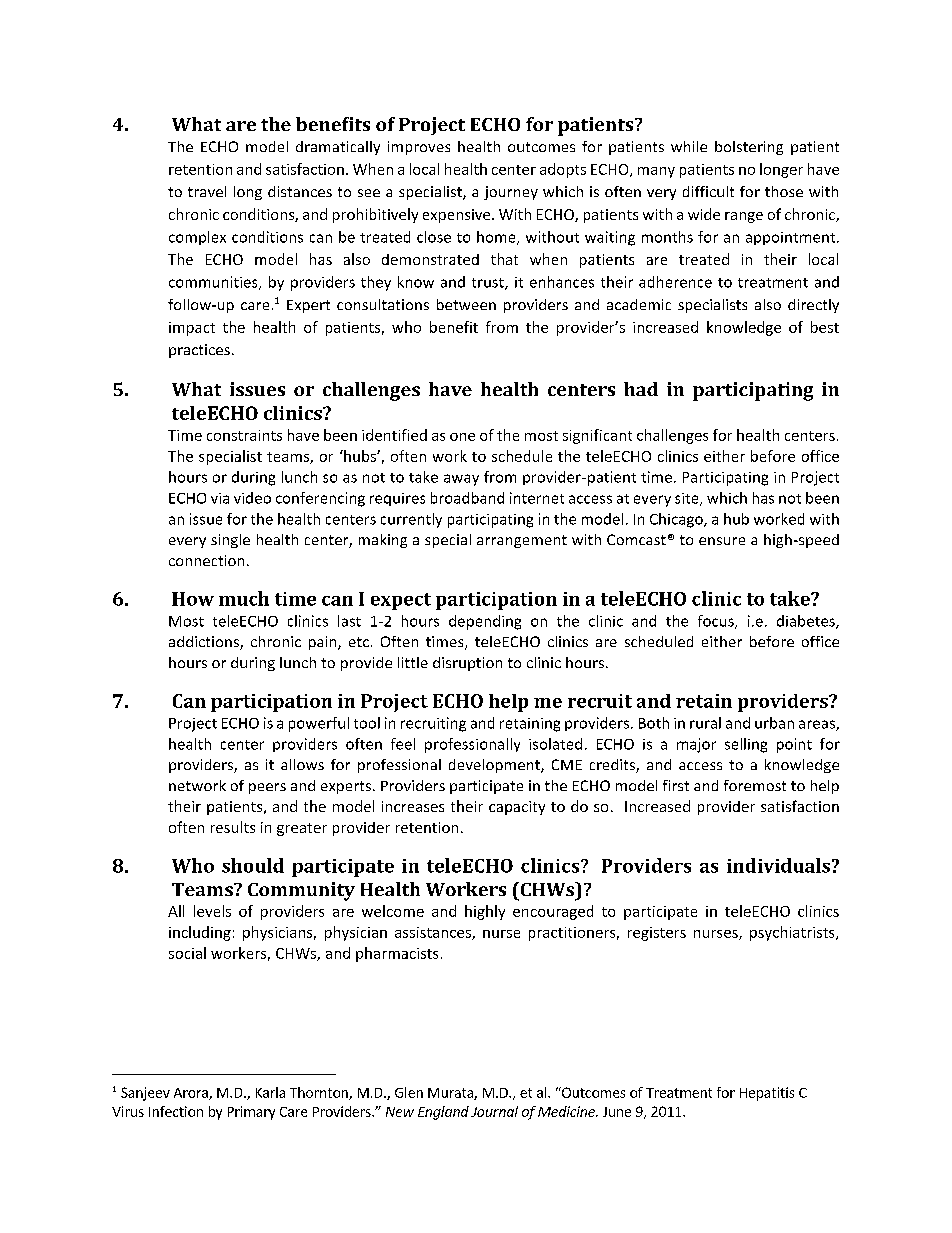 The height and width of the page is (1233, 952). I want to click on difficult, so click(708, 191).
